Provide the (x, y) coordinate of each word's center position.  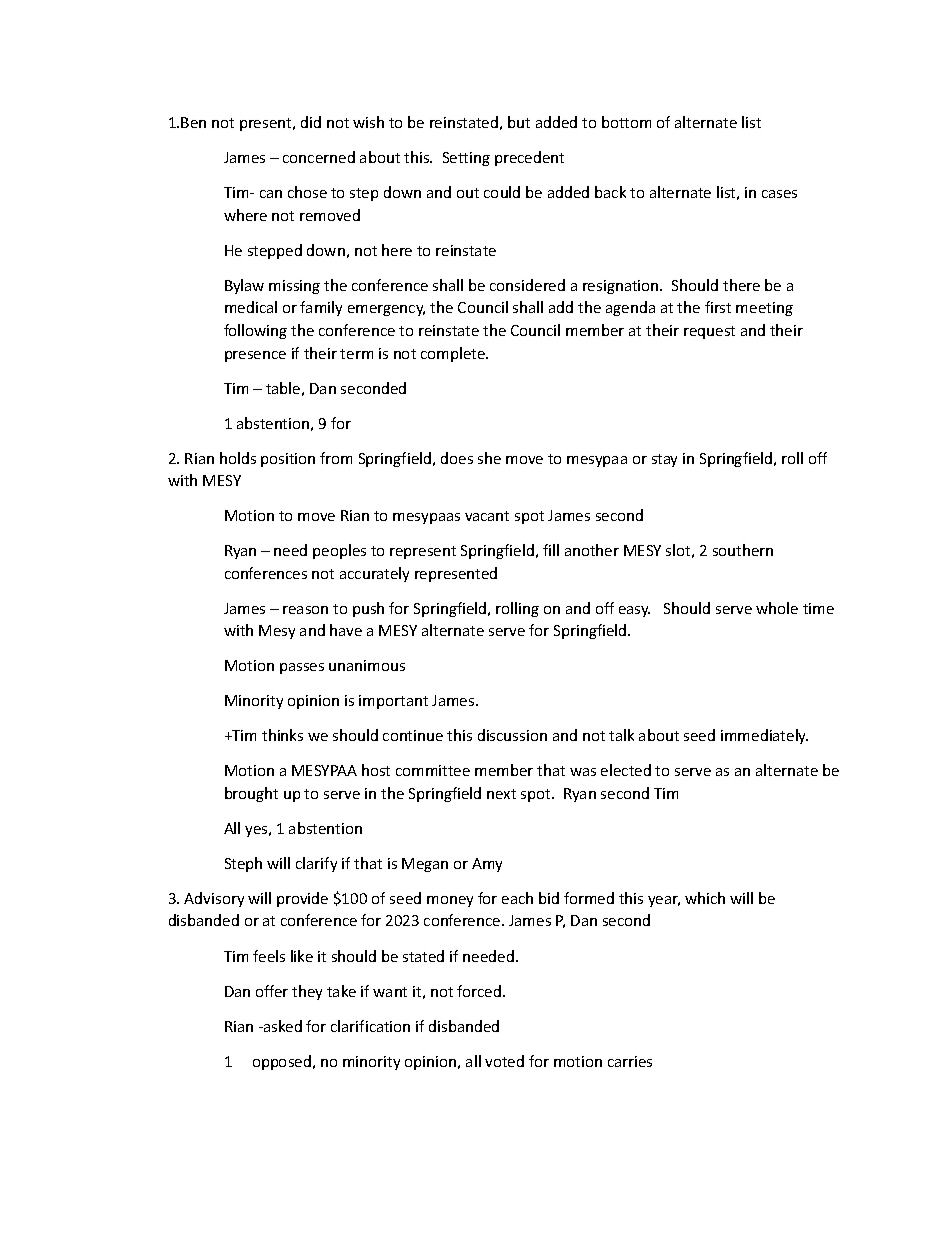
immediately (764, 736)
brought (251, 794)
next (501, 794)
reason (305, 610)
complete (454, 354)
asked (282, 1026)
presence (255, 356)
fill (551, 550)
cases (779, 194)
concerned (319, 157)
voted (504, 1061)
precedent (529, 158)
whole (777, 608)
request (709, 332)
